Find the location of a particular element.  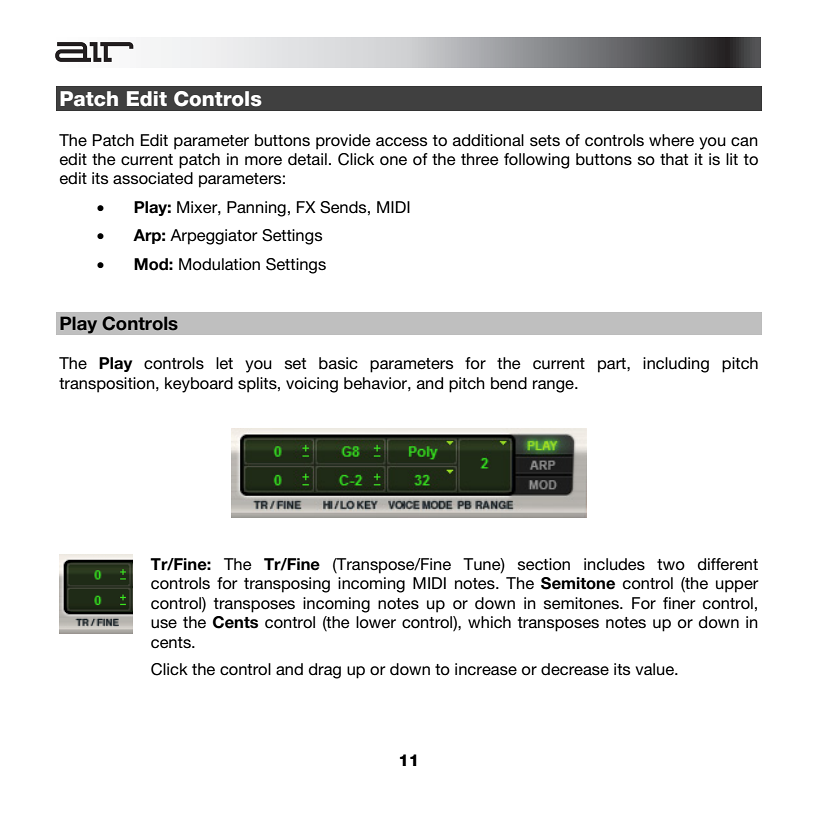

including is located at coordinates (676, 365).
